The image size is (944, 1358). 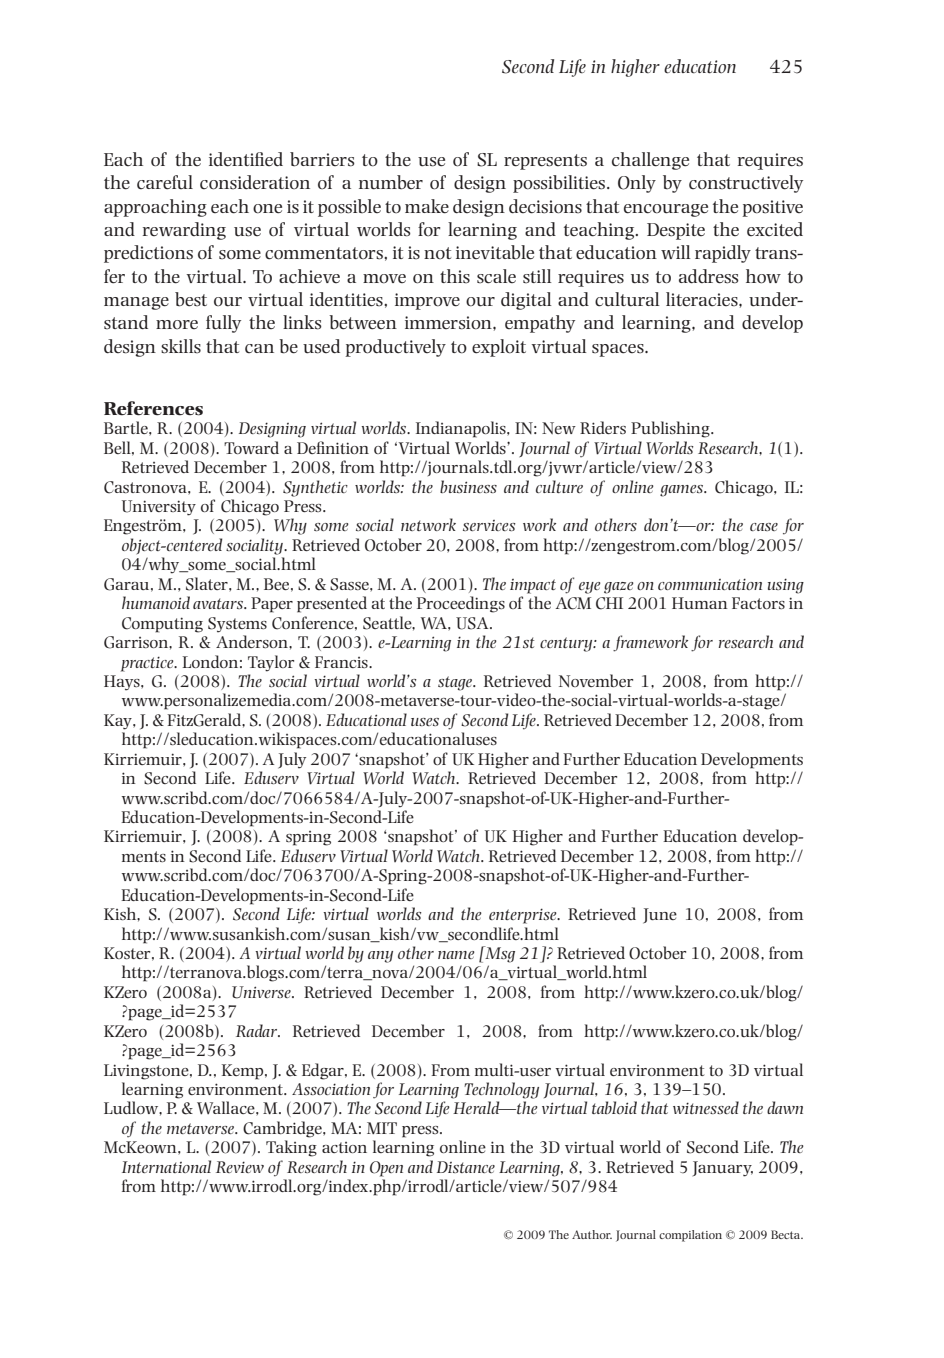 I want to click on enterprise, so click(x=524, y=916).
